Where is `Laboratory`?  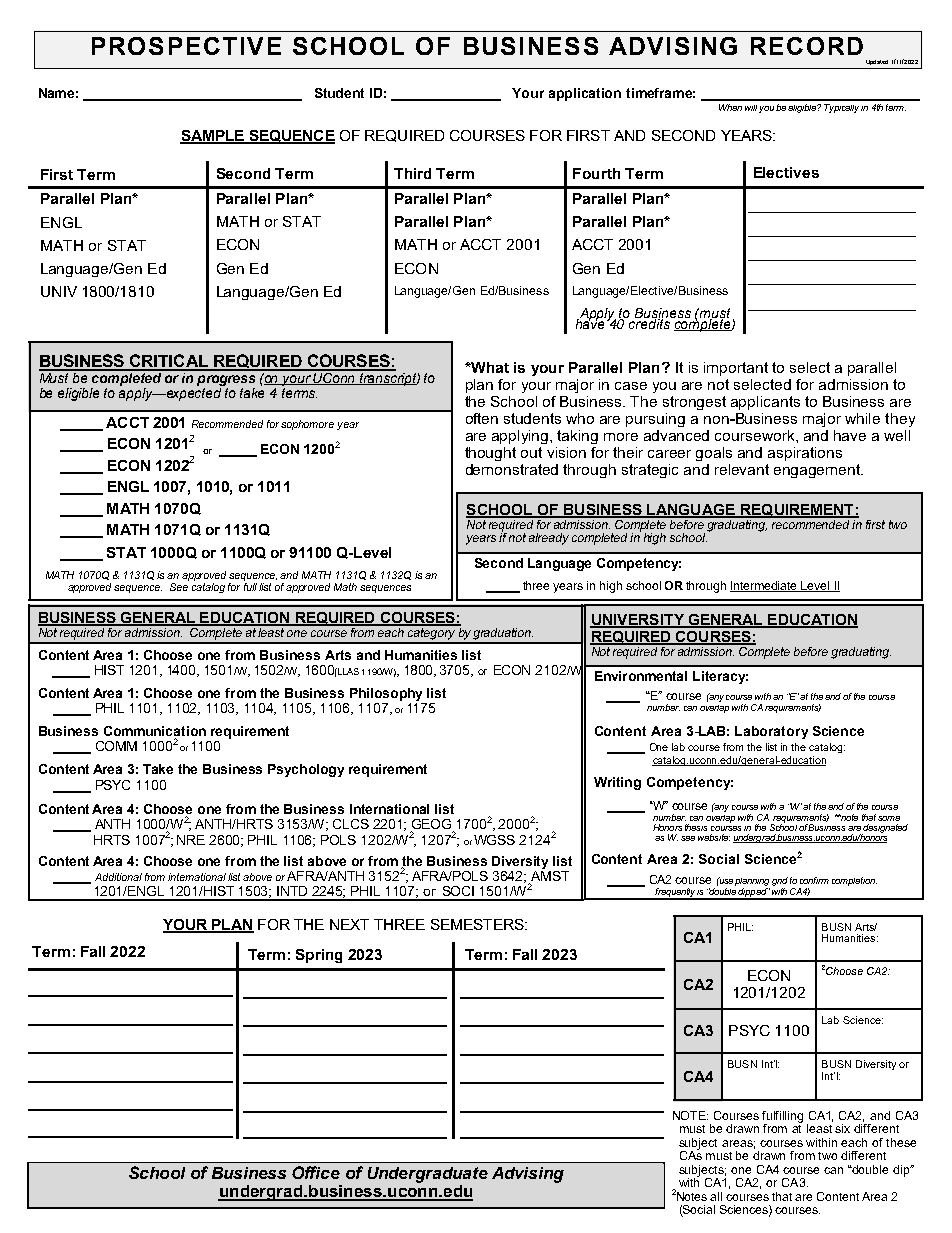 Laboratory is located at coordinates (771, 732).
